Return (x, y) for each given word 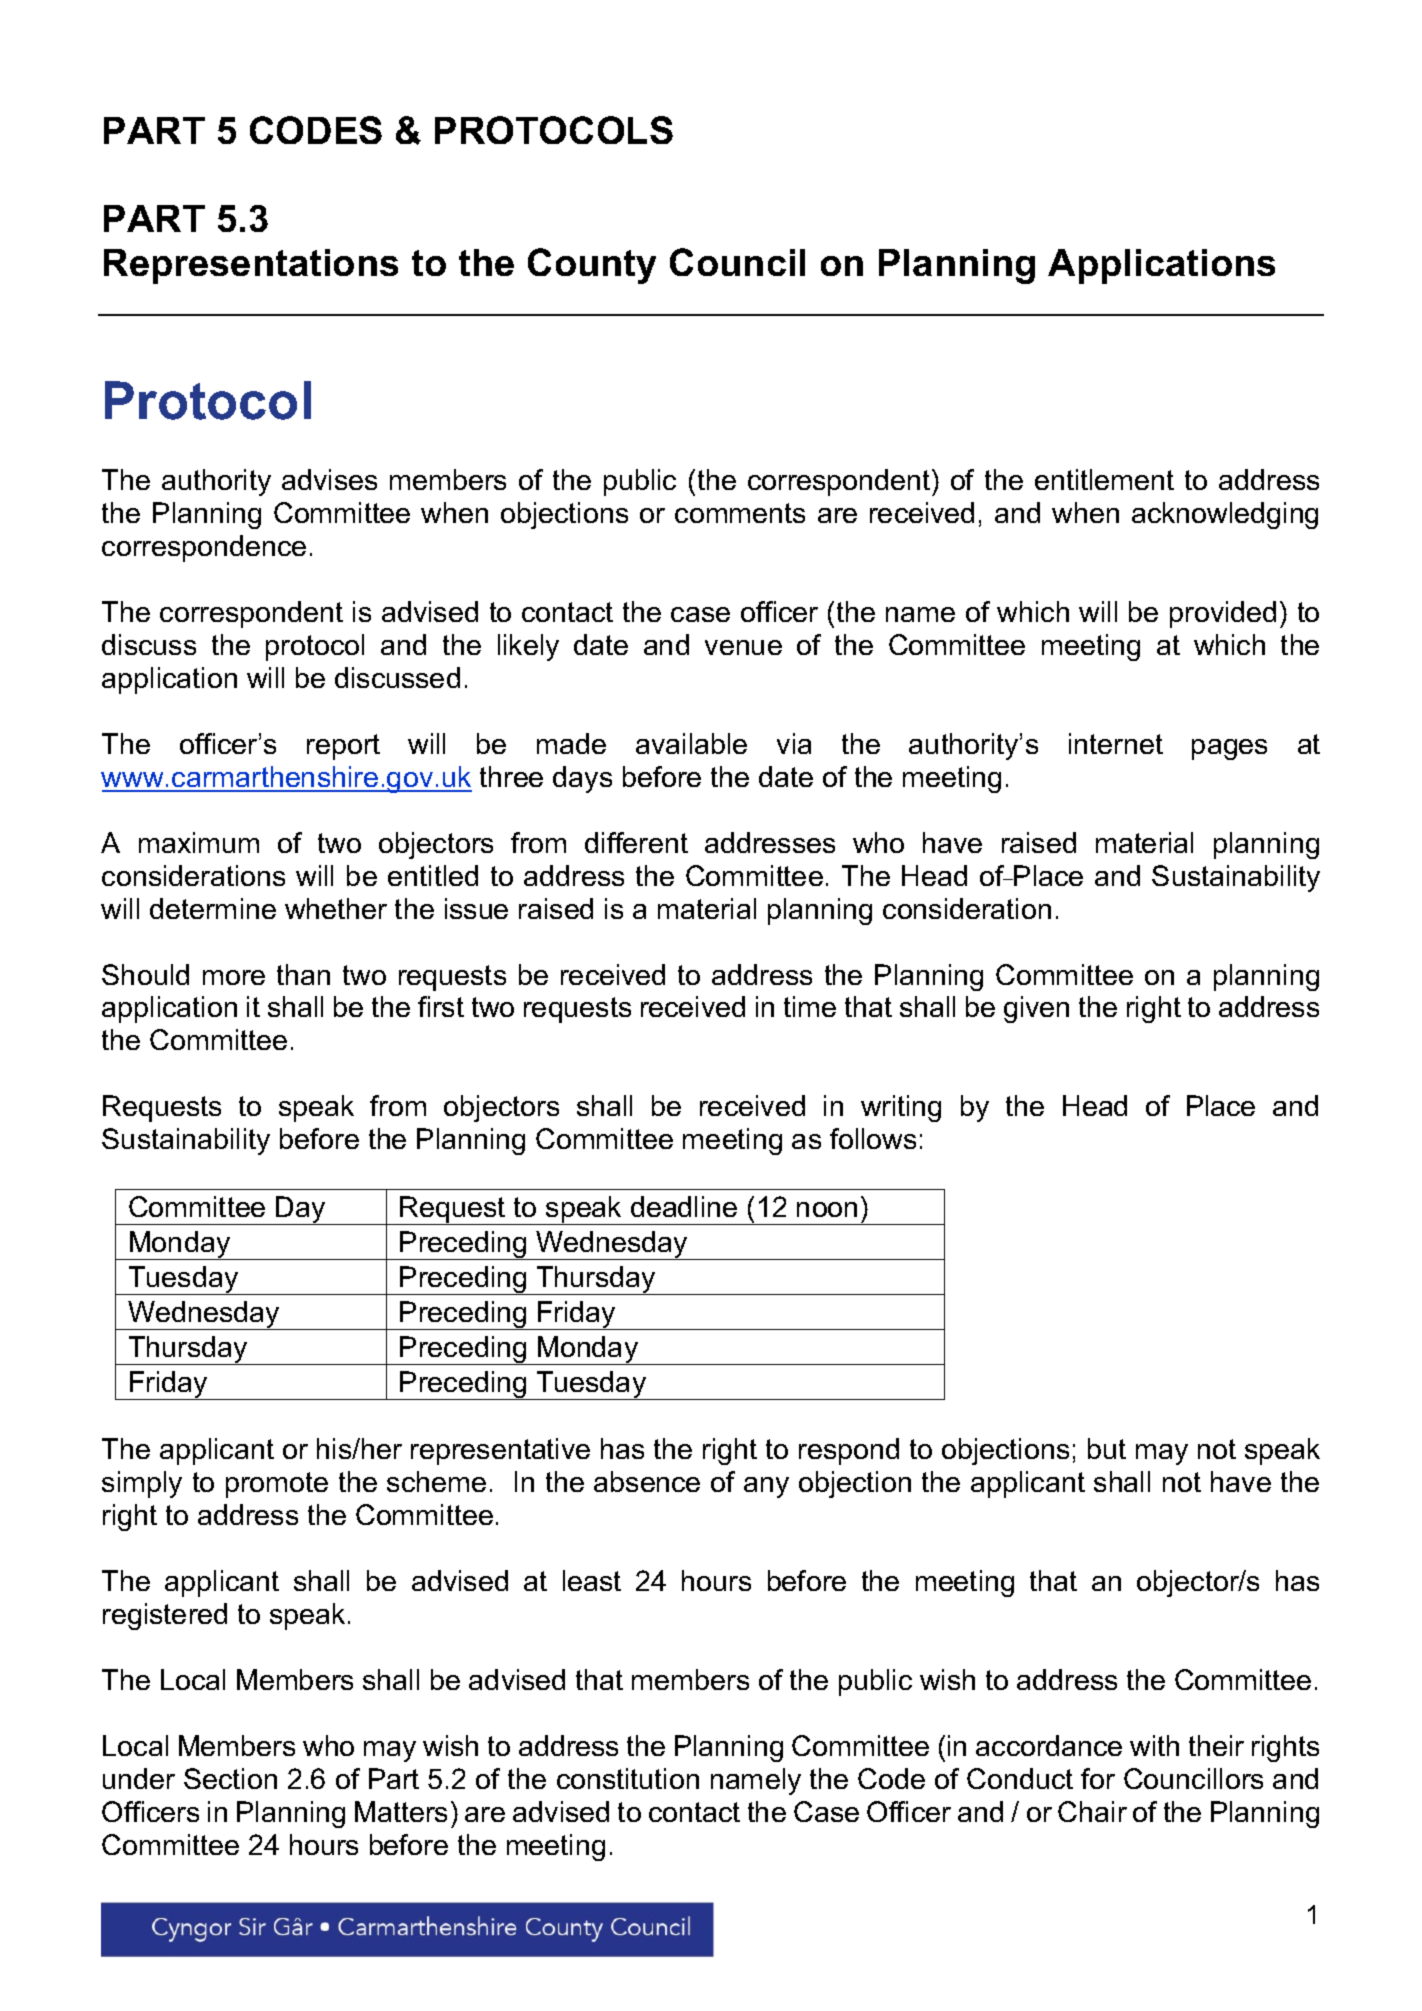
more (234, 977)
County (592, 266)
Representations (251, 266)
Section (230, 1778)
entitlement (1104, 479)
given (1036, 1009)
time (810, 1006)
